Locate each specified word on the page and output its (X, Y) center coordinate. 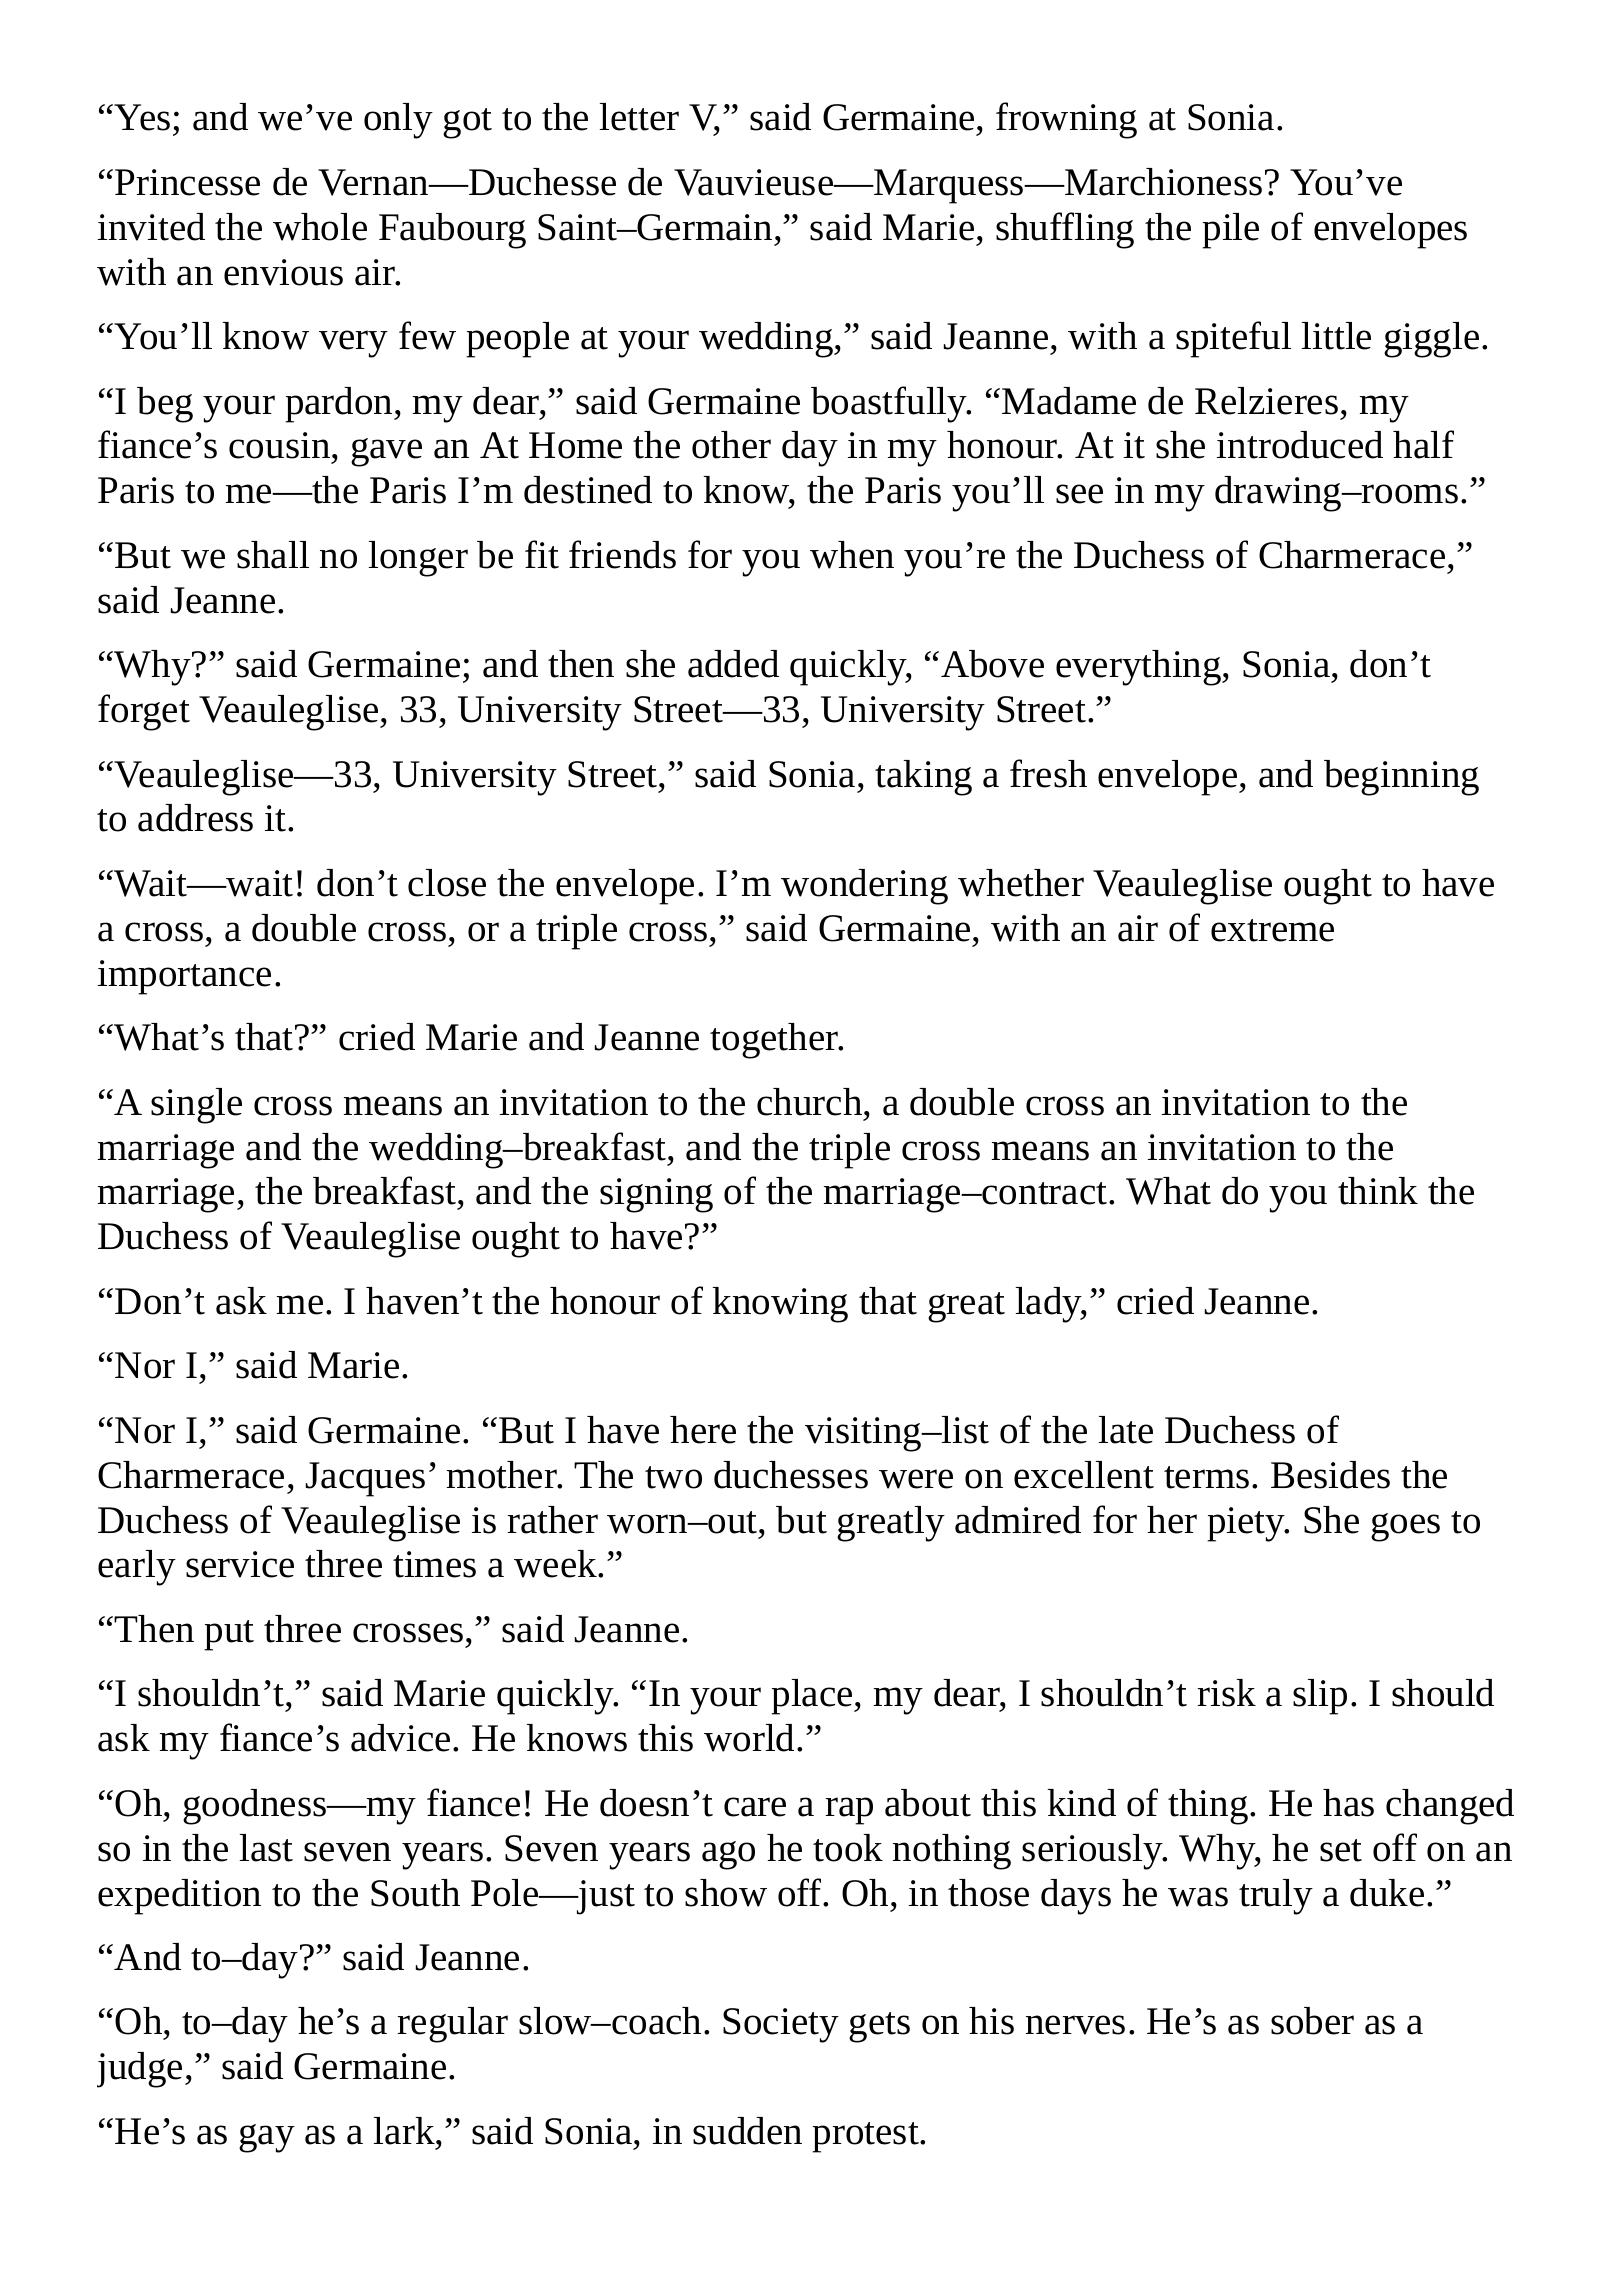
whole (320, 227)
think (1378, 1191)
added (733, 664)
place (813, 1697)
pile (1230, 231)
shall (273, 555)
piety (1247, 1524)
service (240, 1564)
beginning (1401, 778)
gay (267, 2138)
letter (639, 117)
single (196, 1106)
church (811, 1102)
